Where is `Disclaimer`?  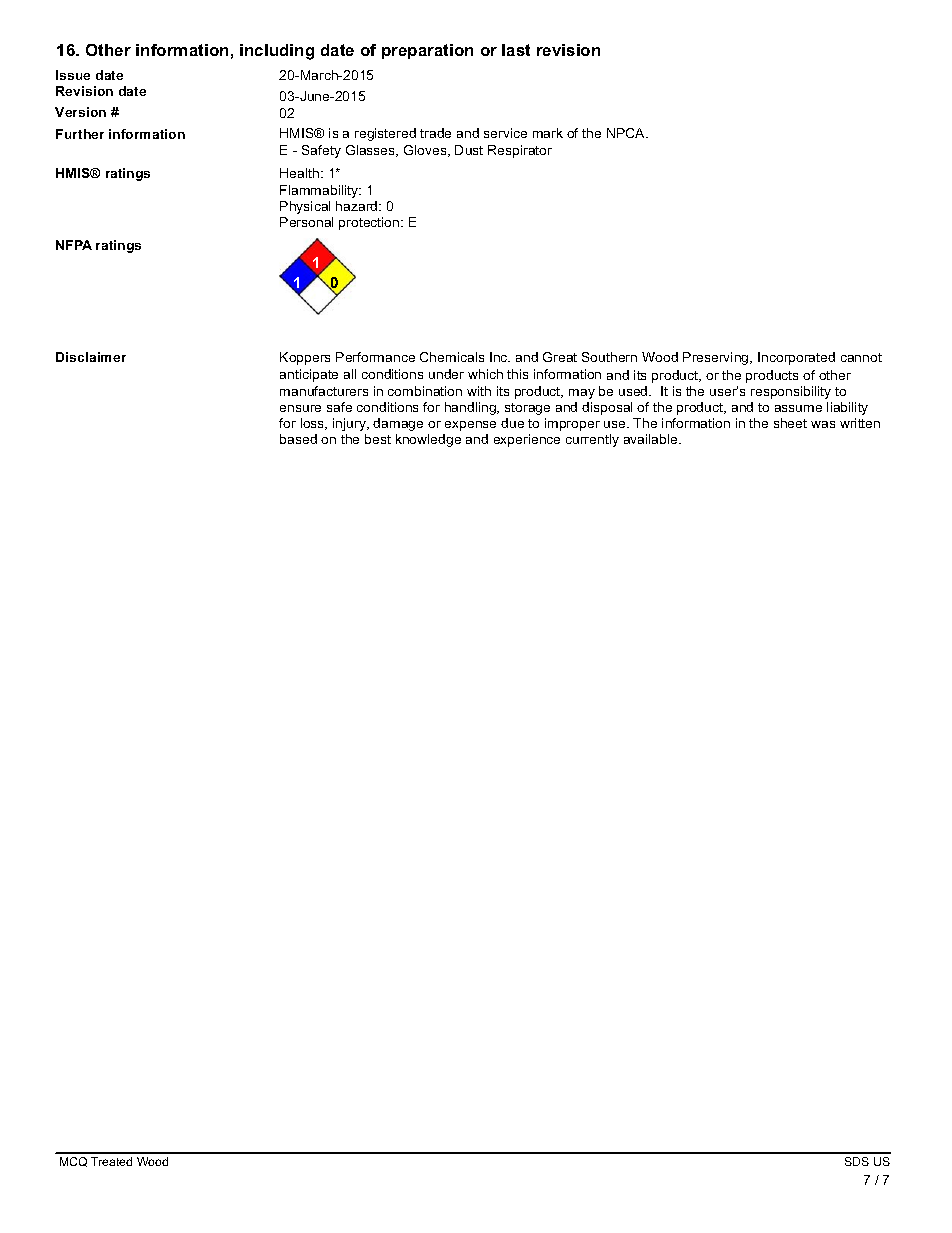
Disclaimer is located at coordinates (91, 357).
